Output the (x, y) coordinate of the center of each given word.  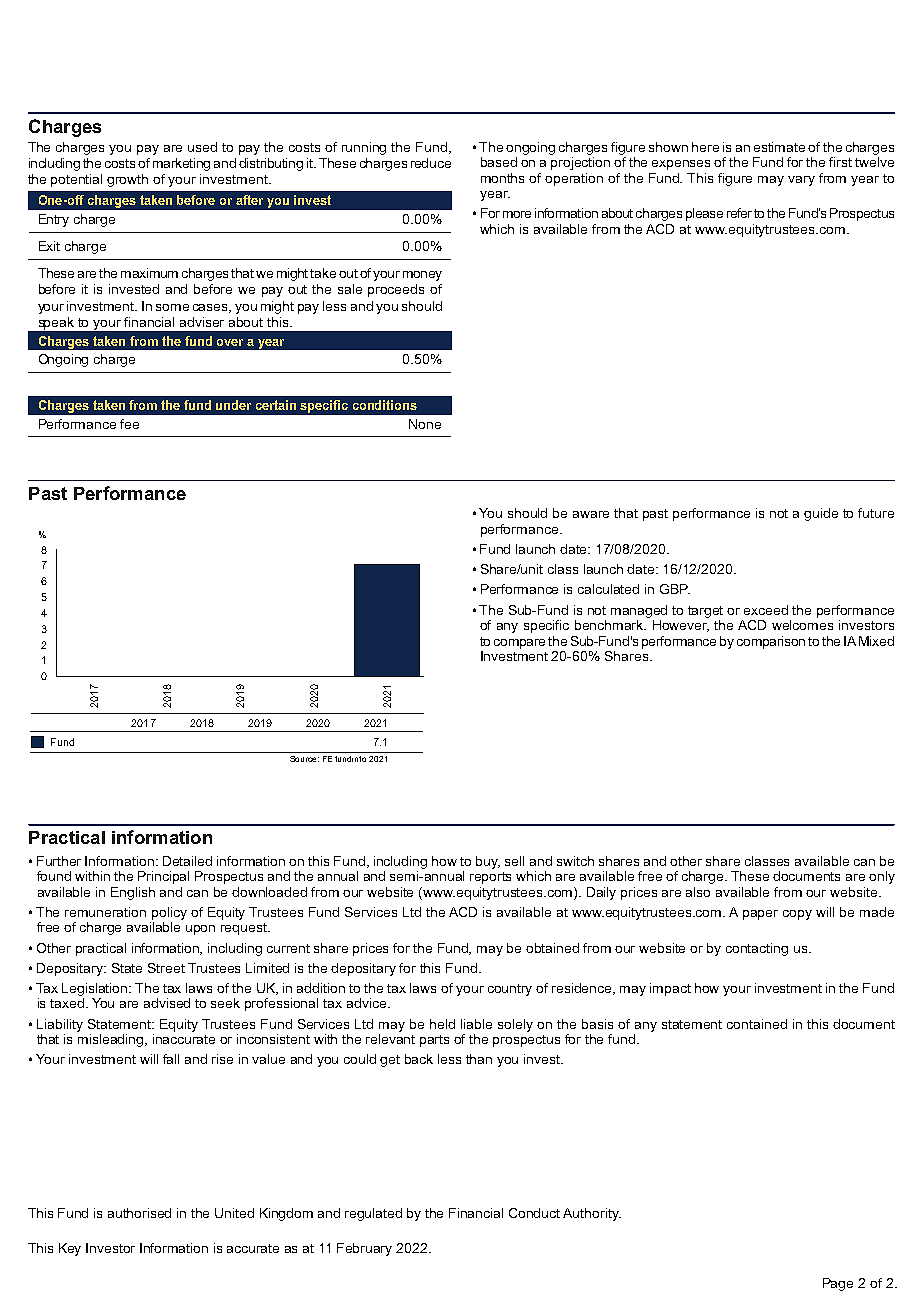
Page (838, 1284)
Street (166, 968)
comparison (771, 642)
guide (821, 514)
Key (70, 1249)
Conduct (534, 1213)
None (425, 424)
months (502, 178)
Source (304, 759)
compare (521, 644)
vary (801, 181)
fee (129, 424)
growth (127, 180)
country (510, 990)
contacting (757, 949)
